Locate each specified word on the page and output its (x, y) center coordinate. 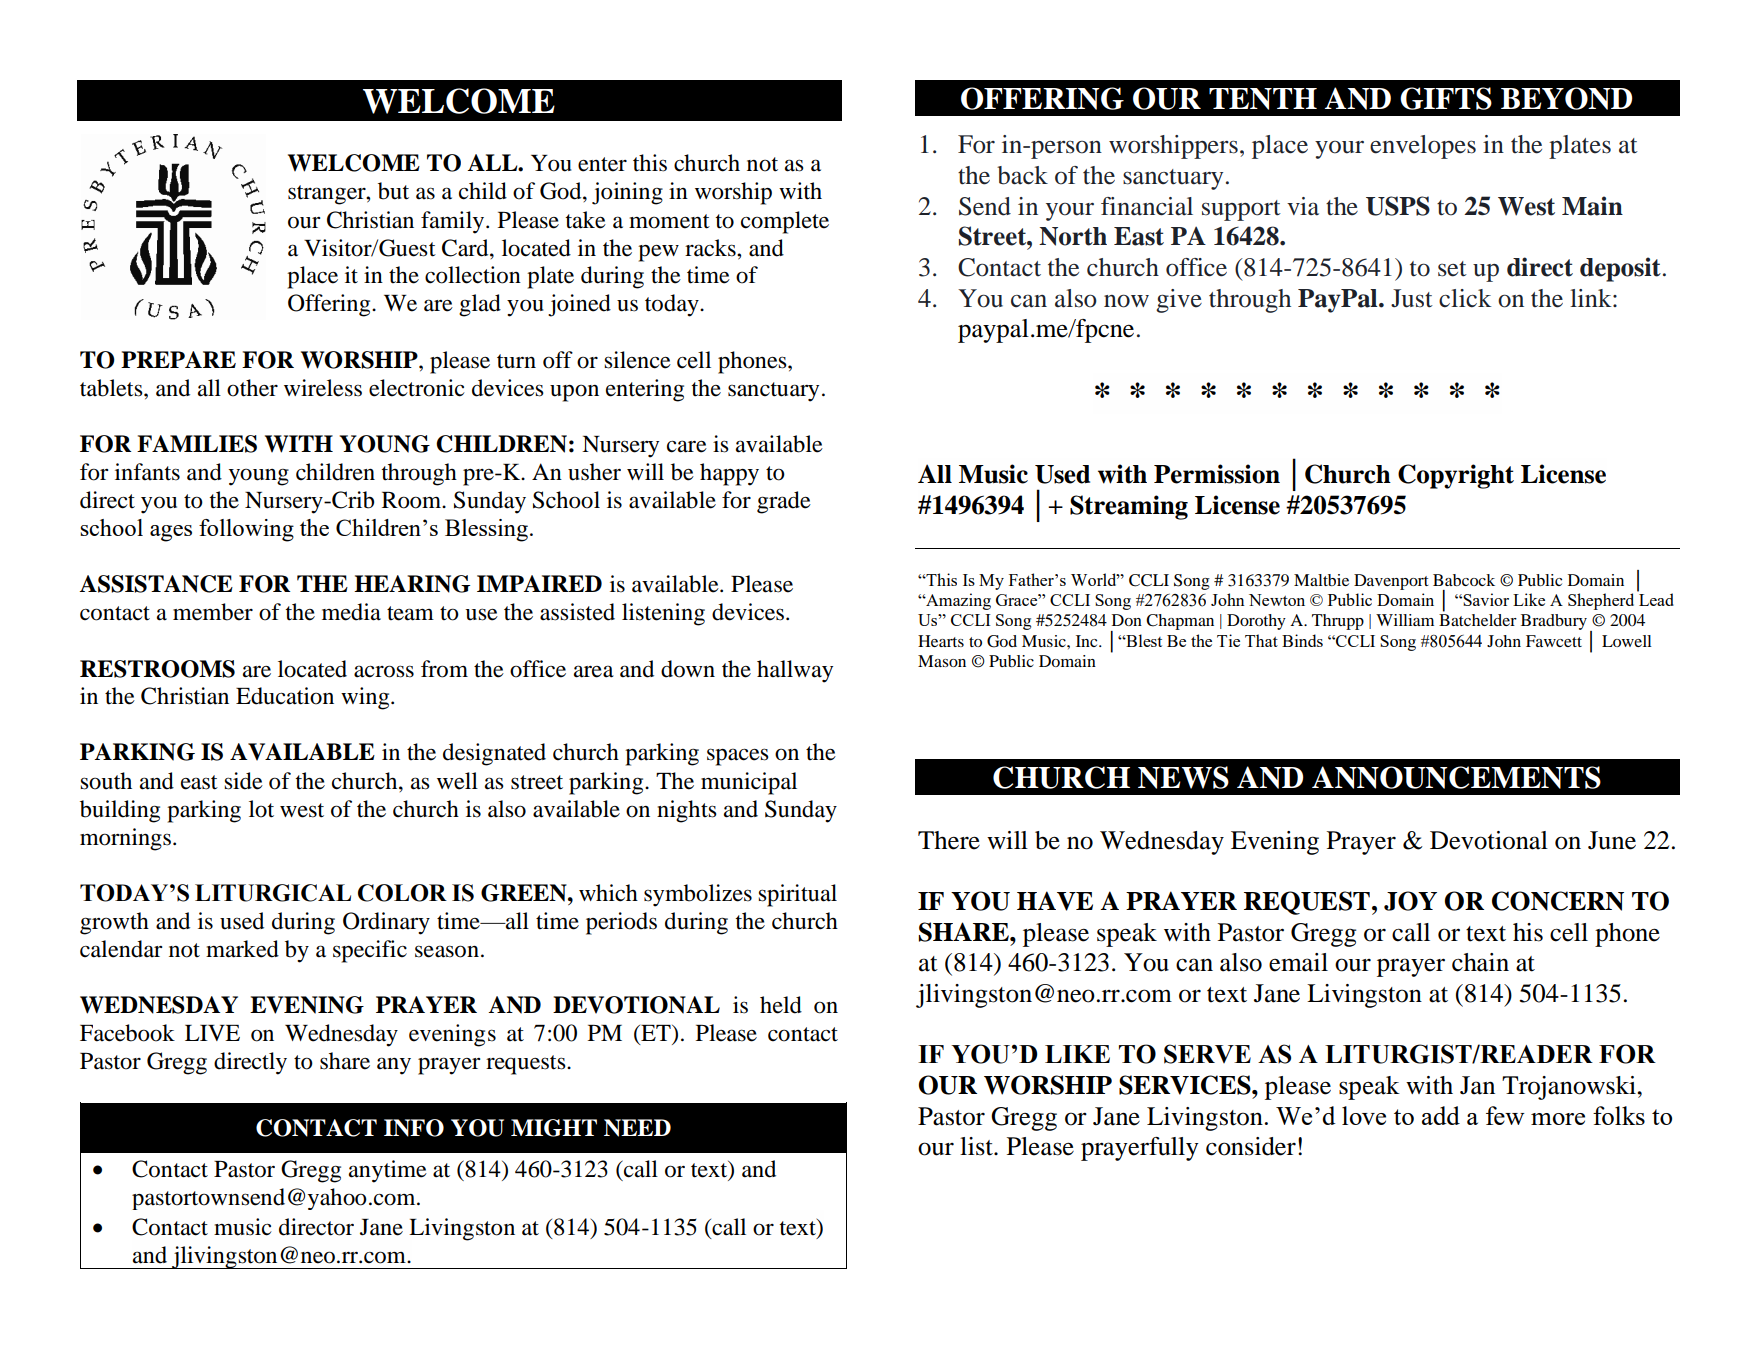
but (393, 191)
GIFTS (1446, 98)
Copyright (1456, 476)
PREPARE (178, 359)
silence (637, 360)
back (1022, 175)
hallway (795, 671)
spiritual (797, 895)
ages (171, 533)
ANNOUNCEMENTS (1456, 777)
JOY (1410, 901)
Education (285, 696)
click (1465, 298)
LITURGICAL (273, 893)
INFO (414, 1128)
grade (784, 502)
